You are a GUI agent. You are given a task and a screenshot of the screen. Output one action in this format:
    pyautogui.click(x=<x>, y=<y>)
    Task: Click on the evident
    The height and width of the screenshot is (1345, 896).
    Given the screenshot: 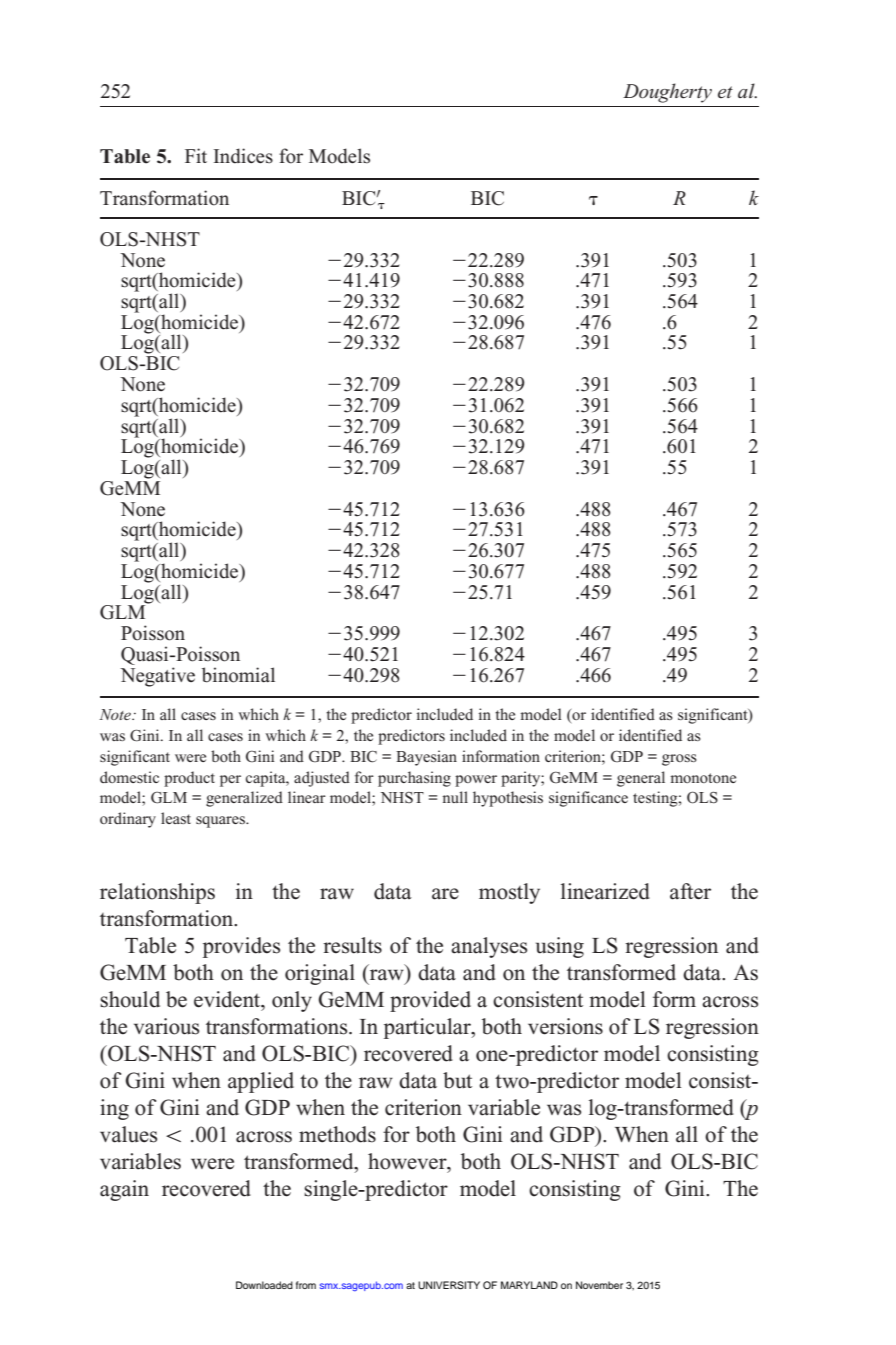 What is the action you would take?
    pyautogui.click(x=228, y=999)
